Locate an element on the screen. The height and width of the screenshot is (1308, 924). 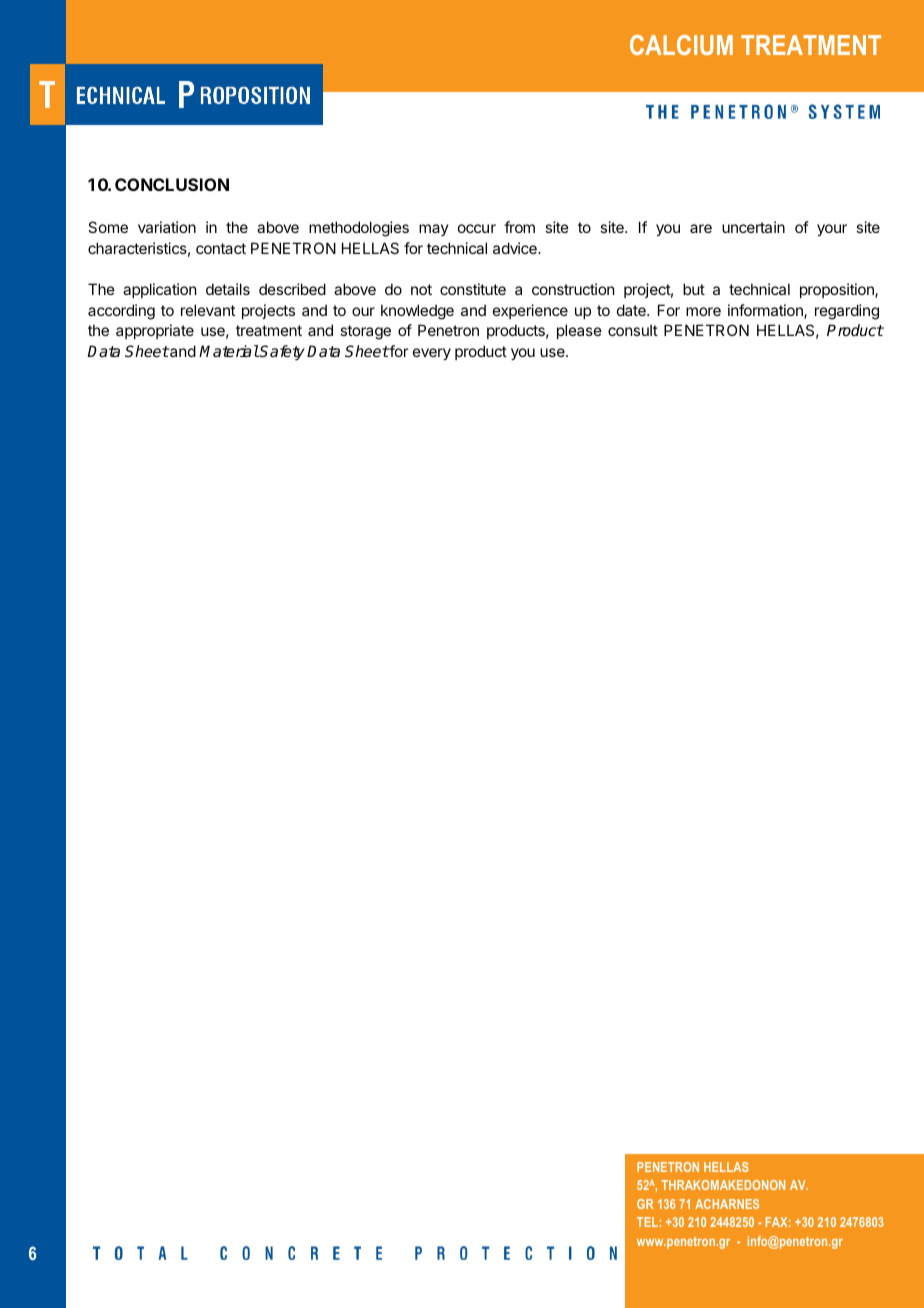
Material is located at coordinates (229, 351).
